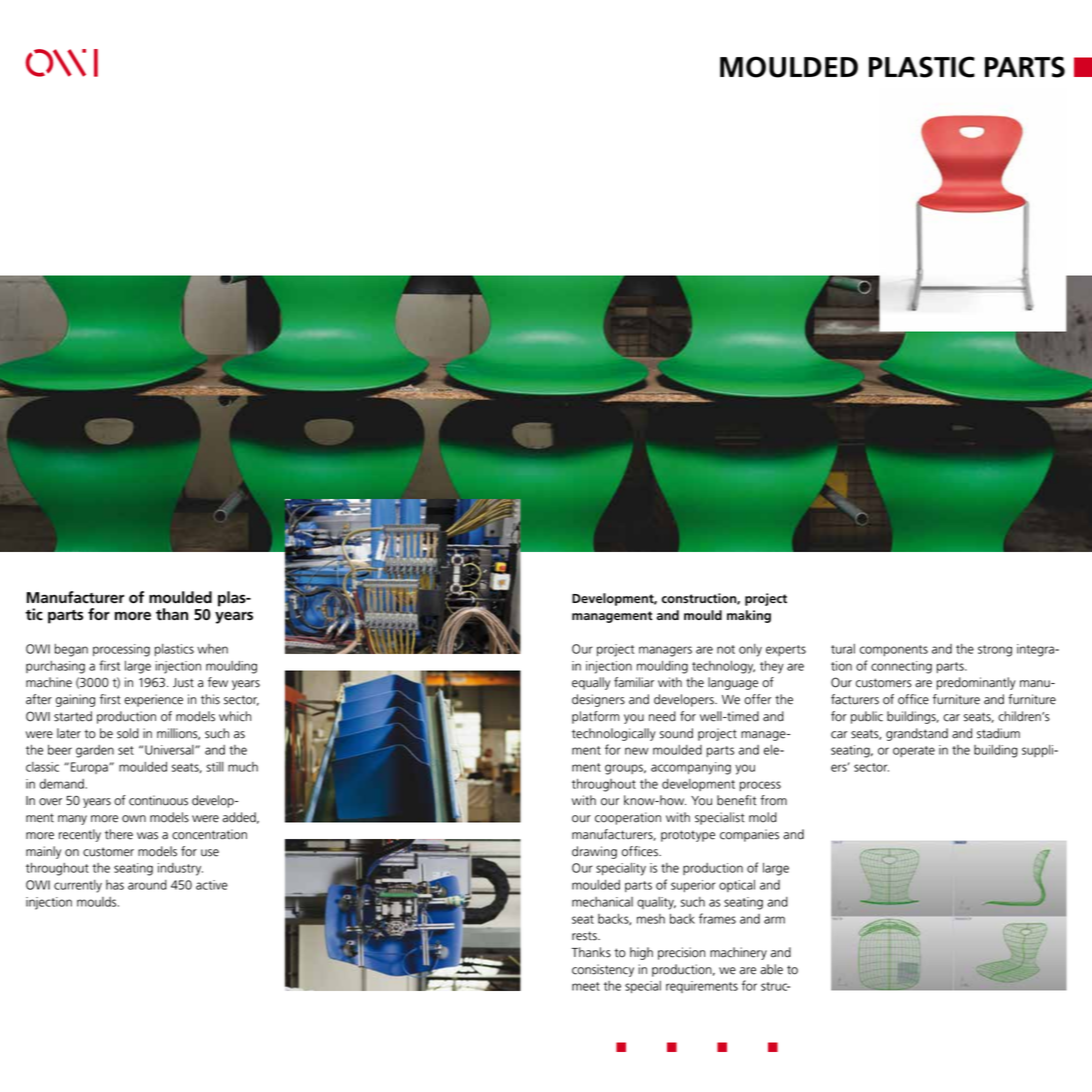  I want to click on operate, so click(914, 751).
